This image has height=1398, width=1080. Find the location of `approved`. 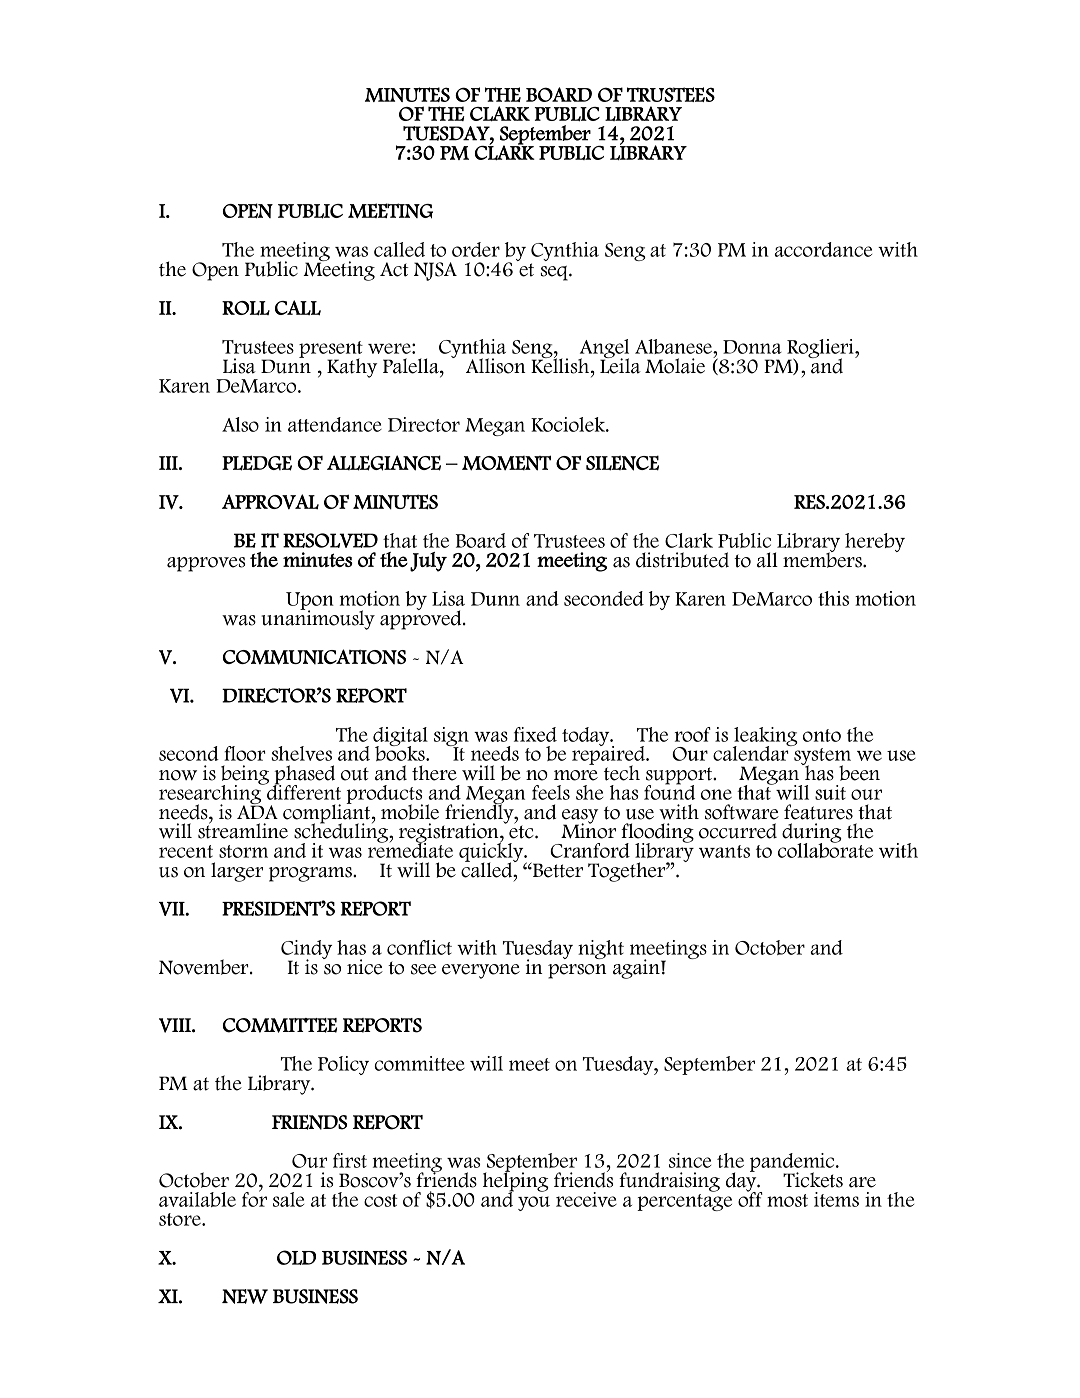

approved is located at coordinates (422, 619).
